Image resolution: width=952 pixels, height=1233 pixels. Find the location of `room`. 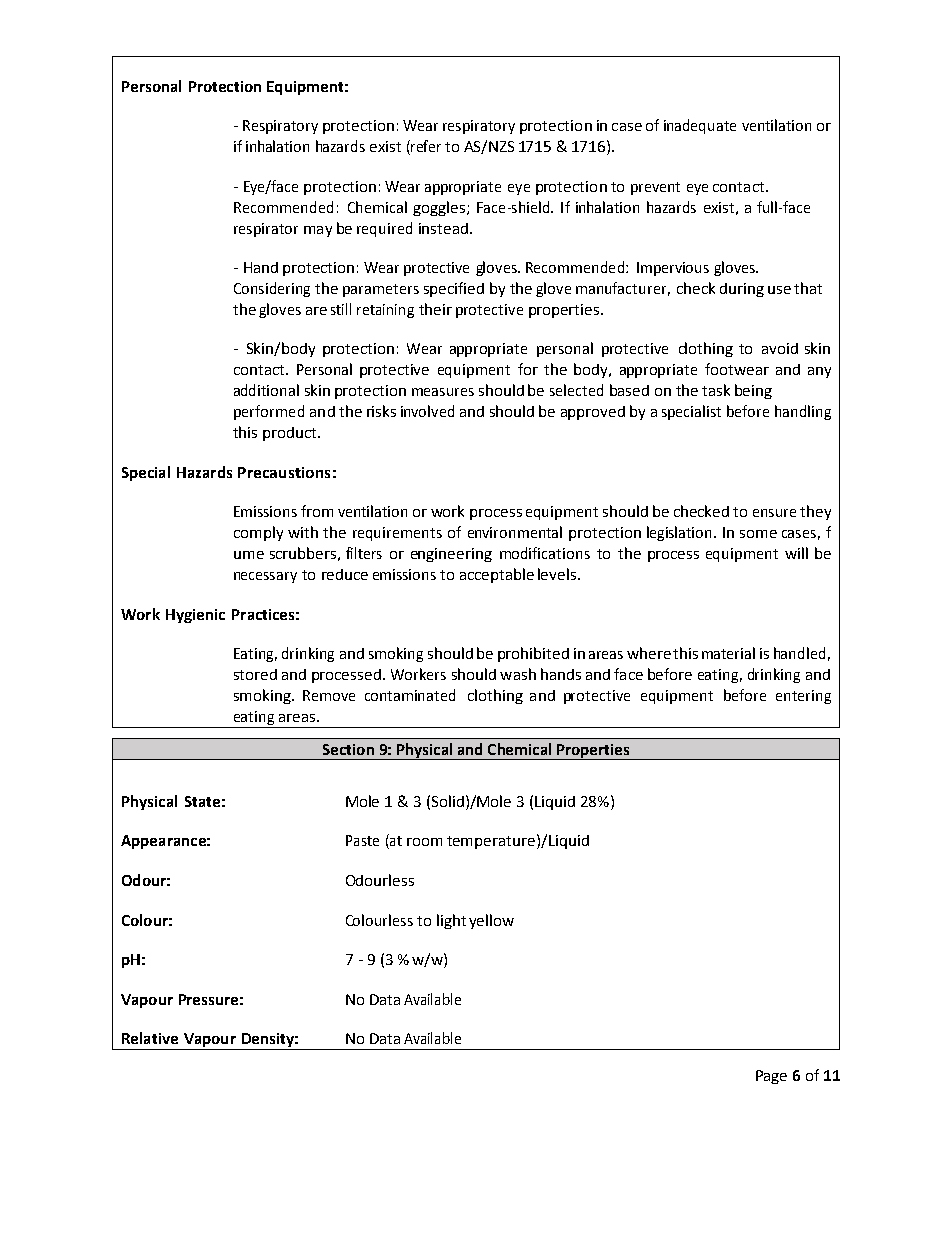

room is located at coordinates (424, 842).
